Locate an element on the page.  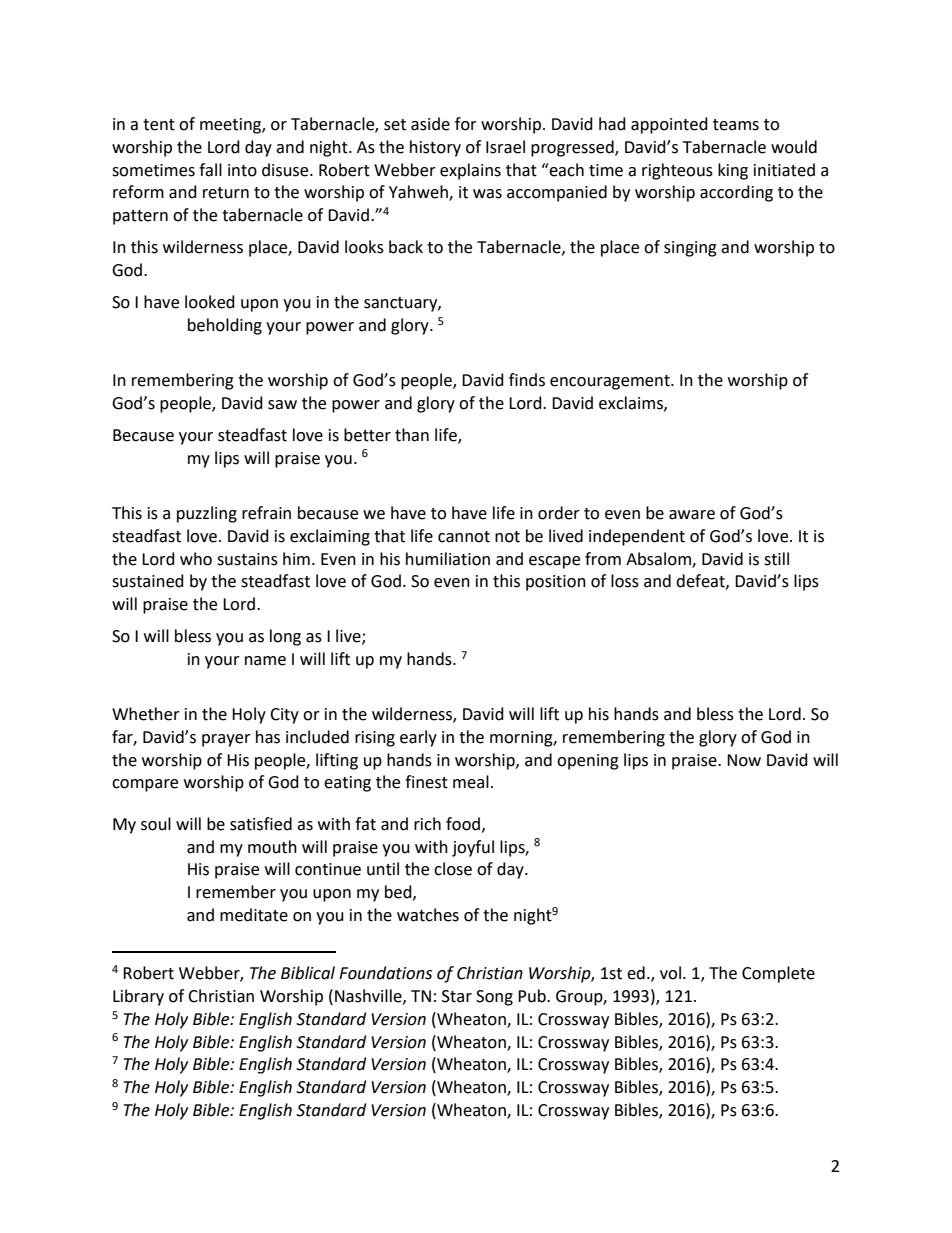
king is located at coordinates (733, 171).
